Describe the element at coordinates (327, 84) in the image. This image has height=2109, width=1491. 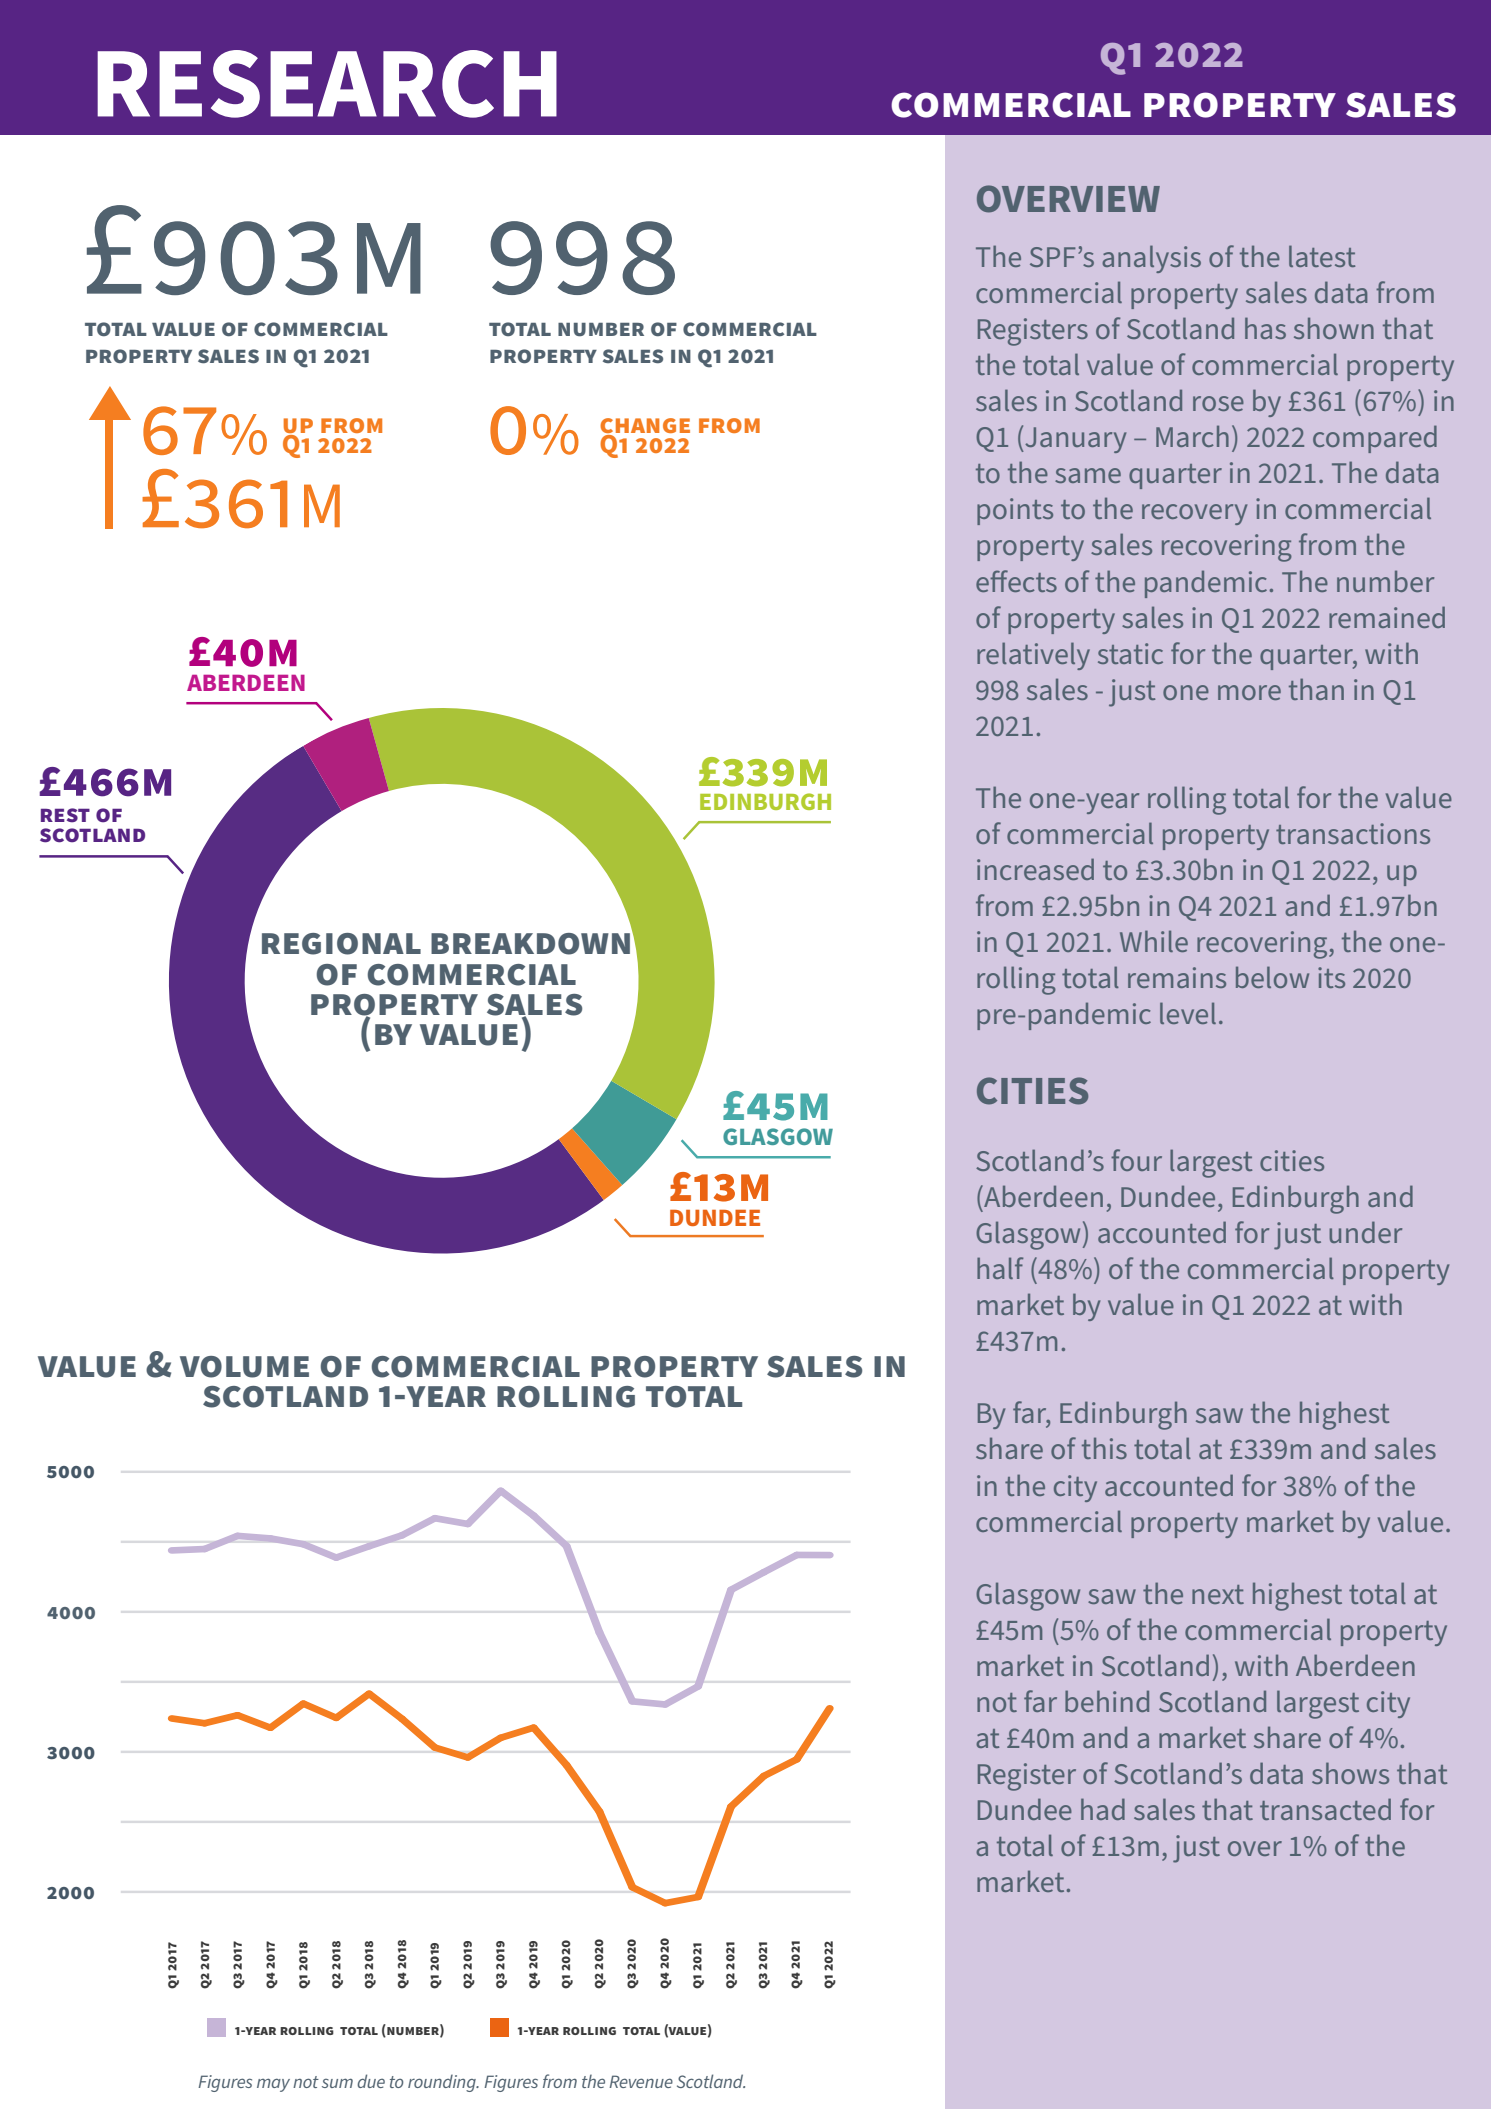
I see `RESEARCH` at that location.
